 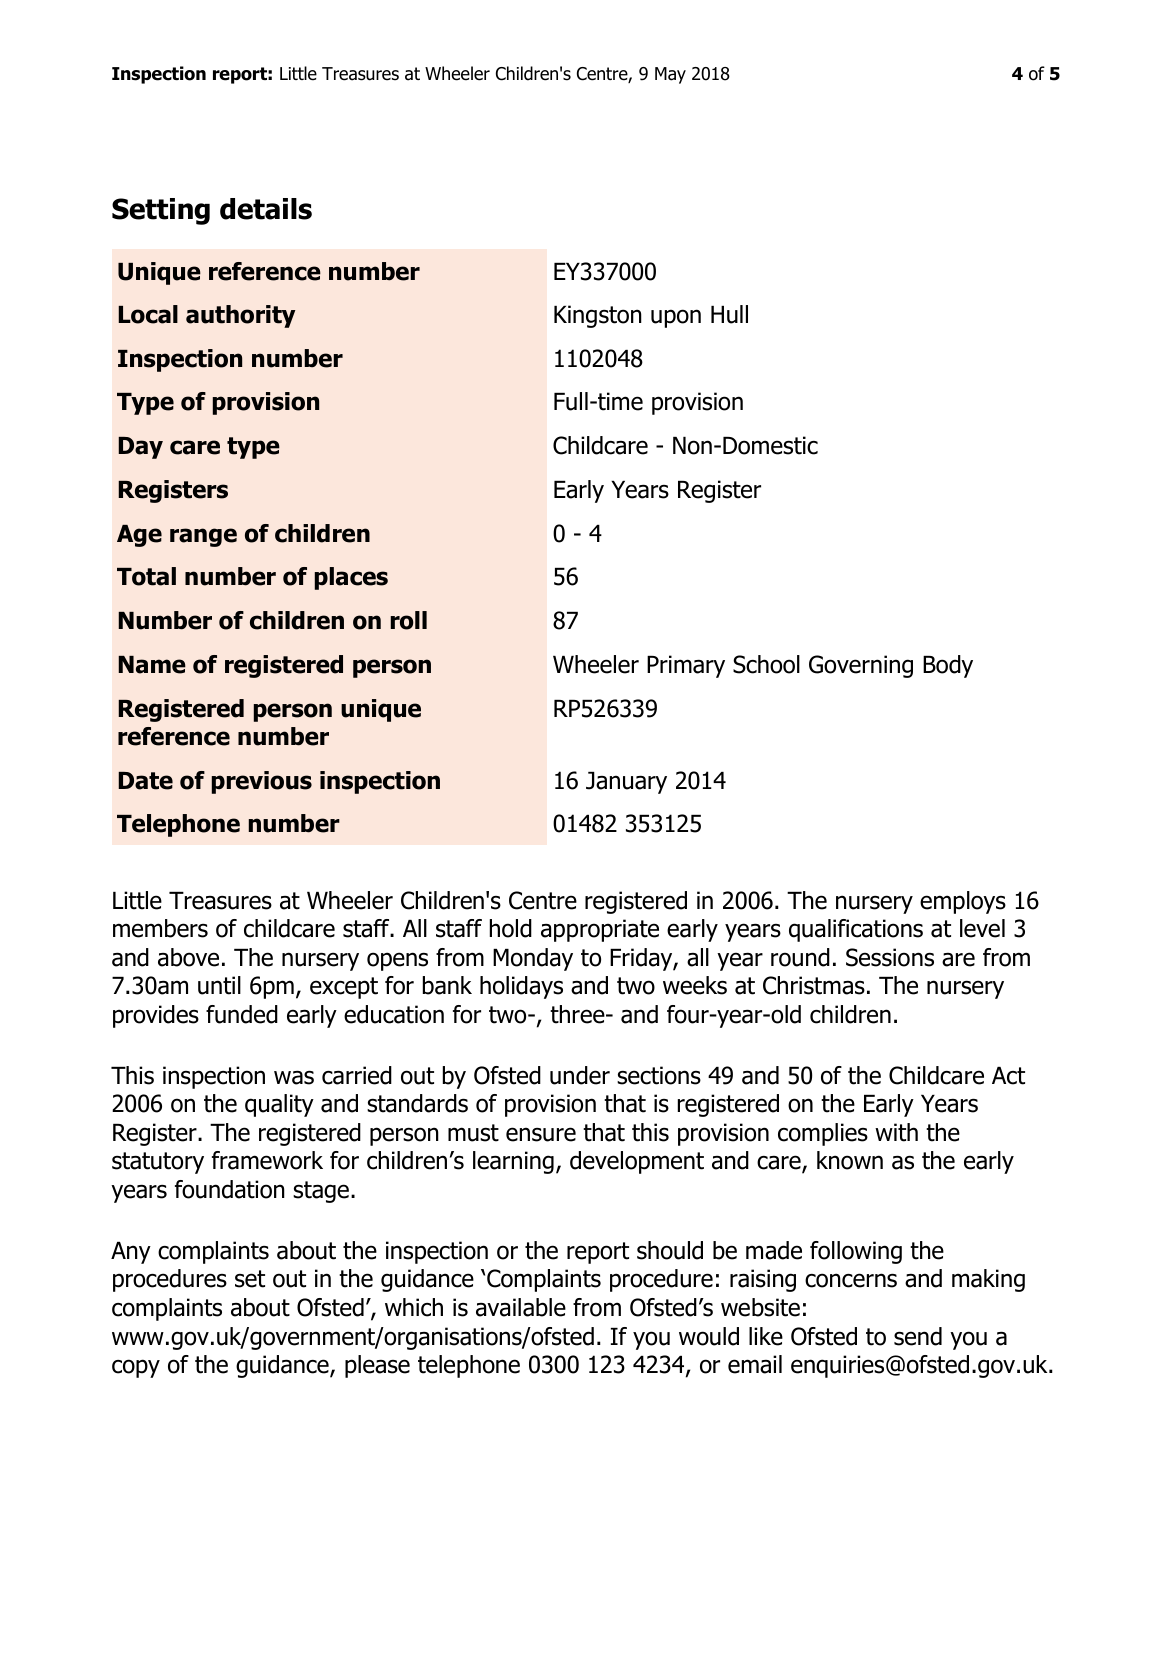 What do you see at coordinates (626, 783) in the document?
I see `January` at bounding box center [626, 783].
